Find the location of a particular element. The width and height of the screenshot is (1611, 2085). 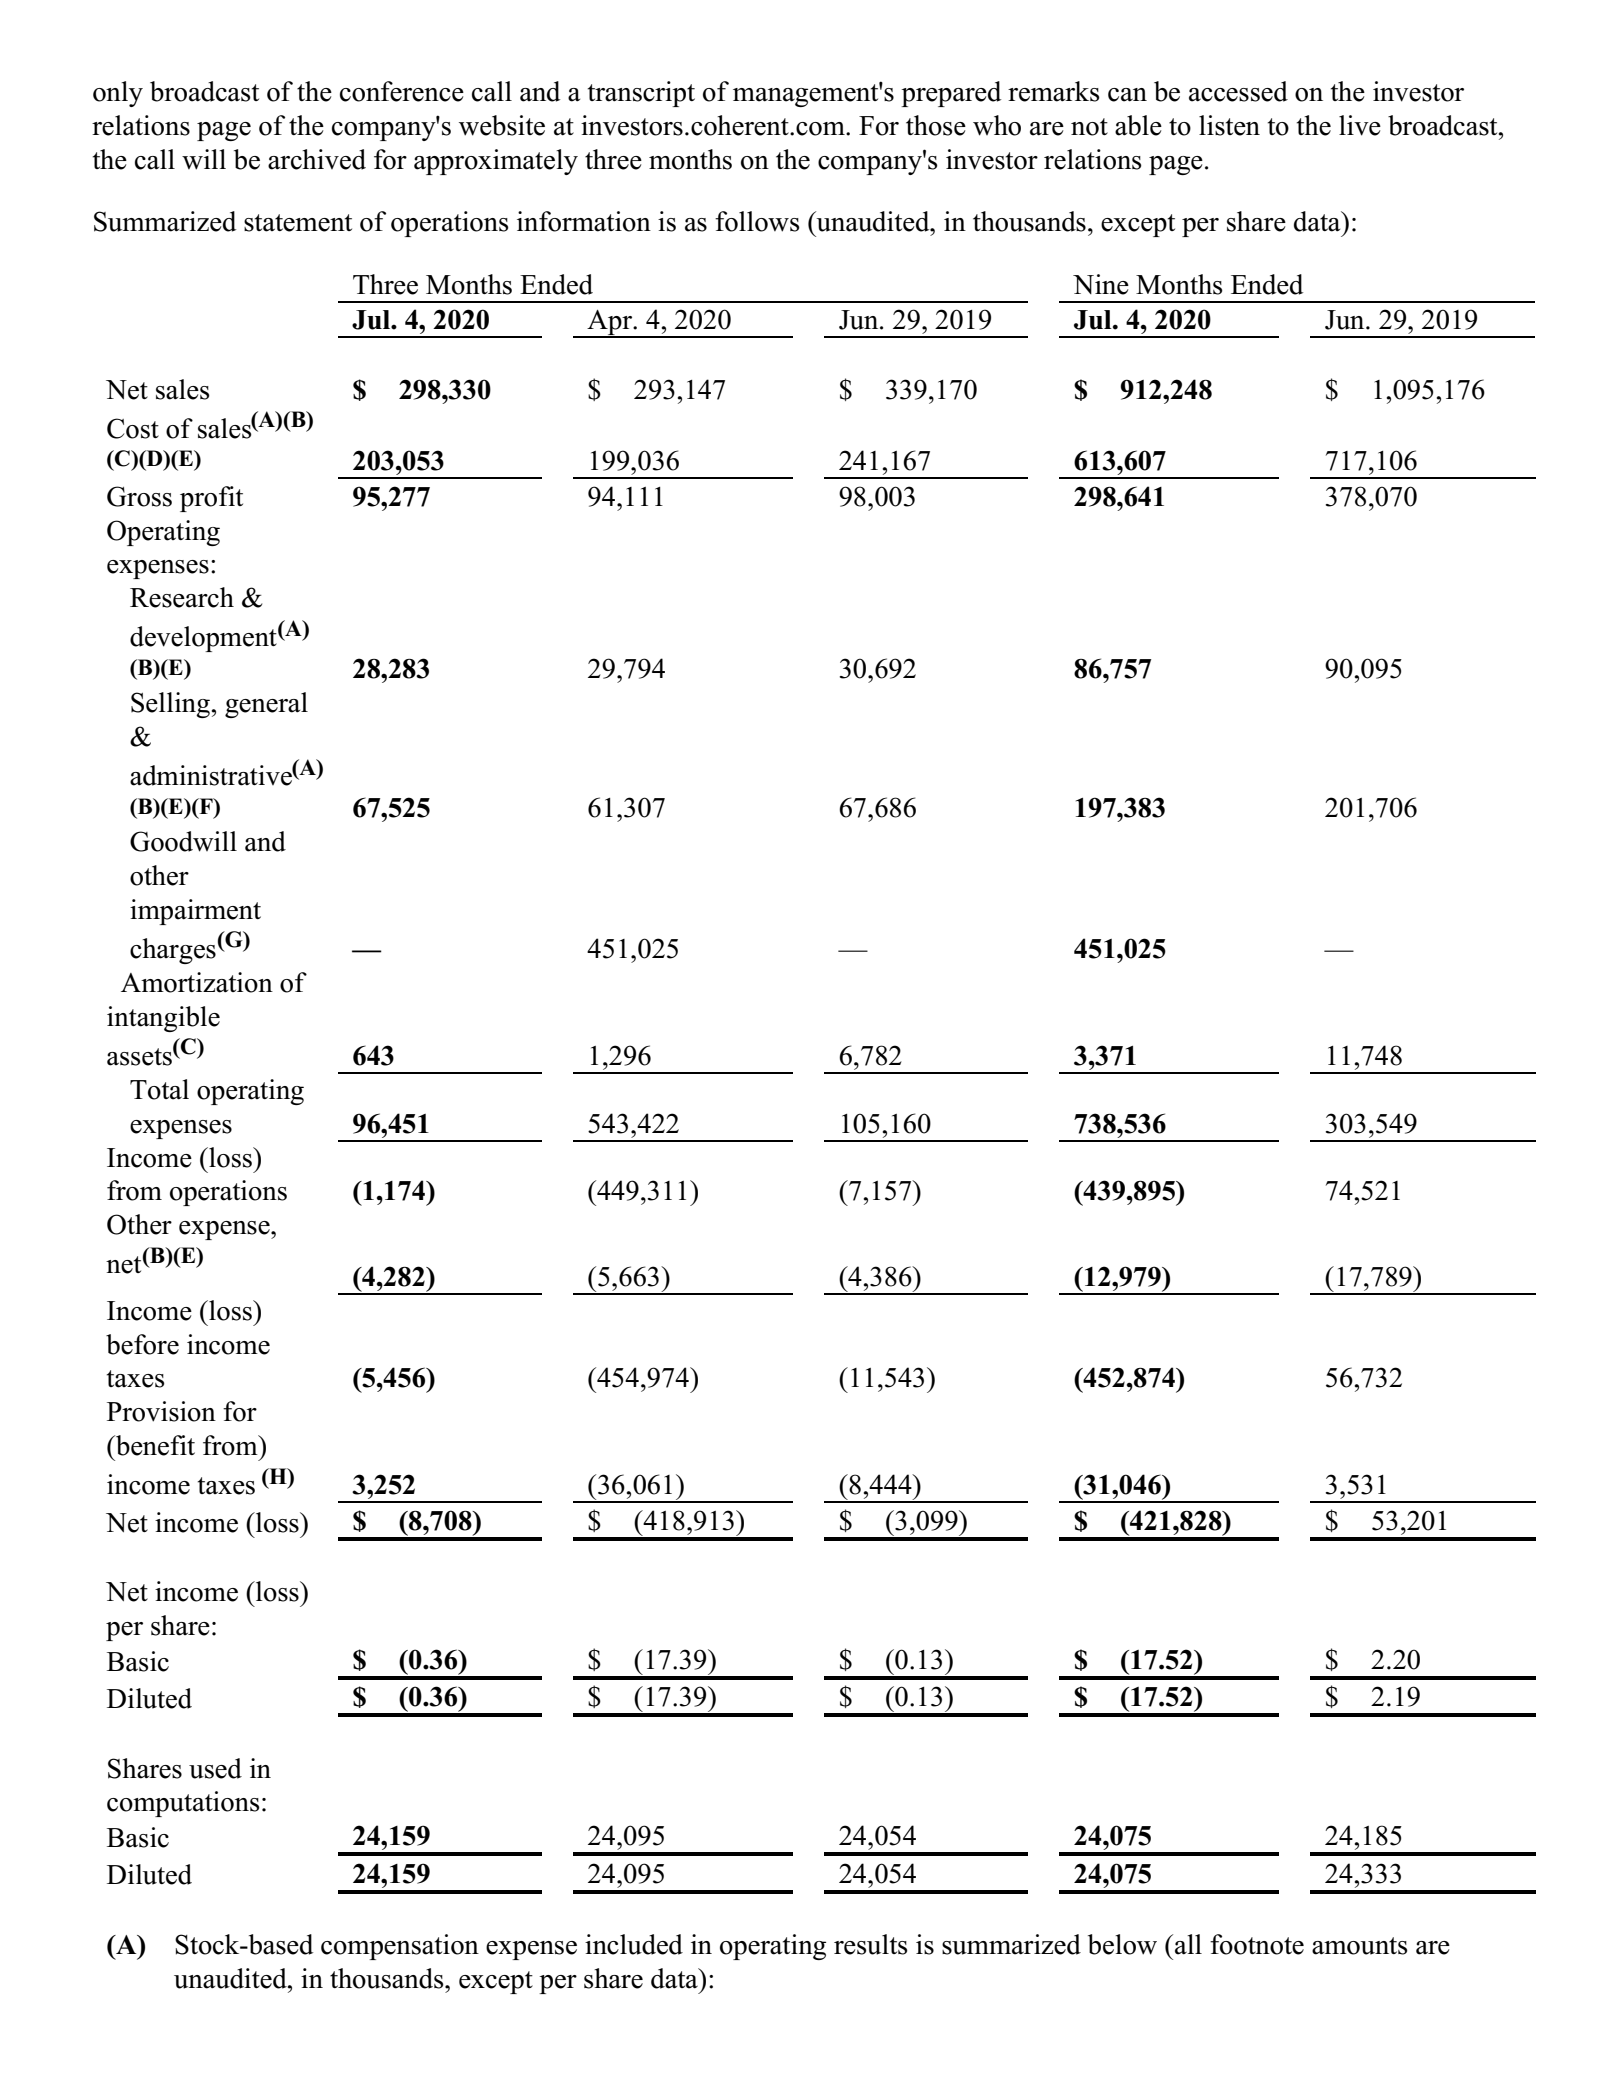

included is located at coordinates (634, 1944).
